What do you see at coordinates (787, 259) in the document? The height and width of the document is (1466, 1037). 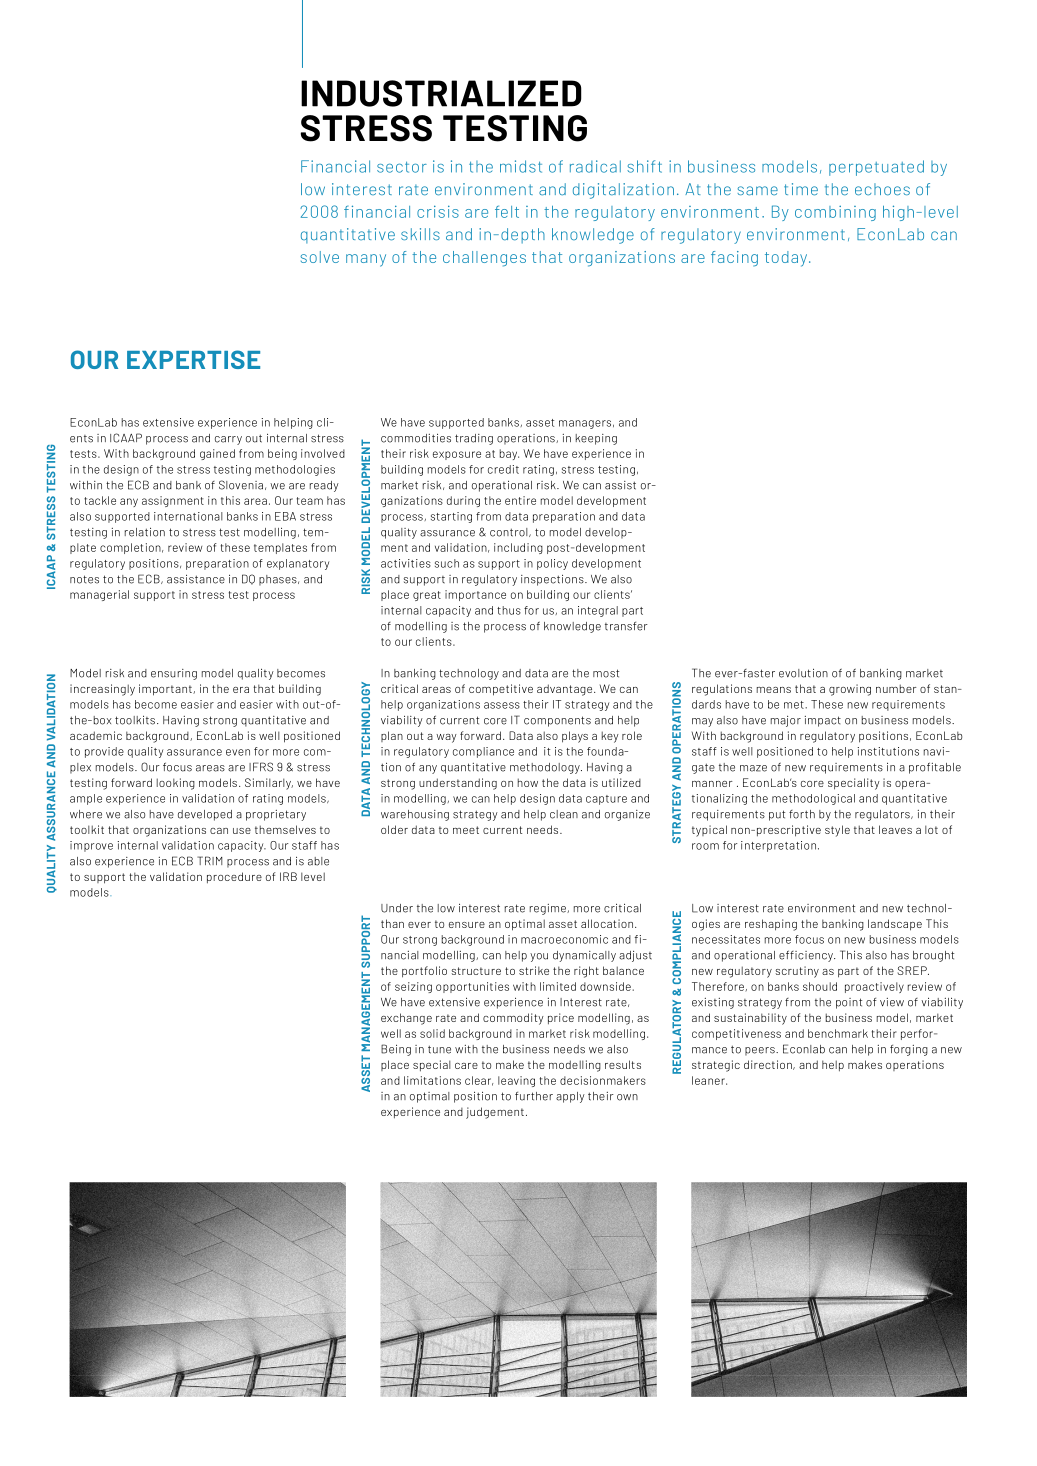 I see `today` at bounding box center [787, 259].
